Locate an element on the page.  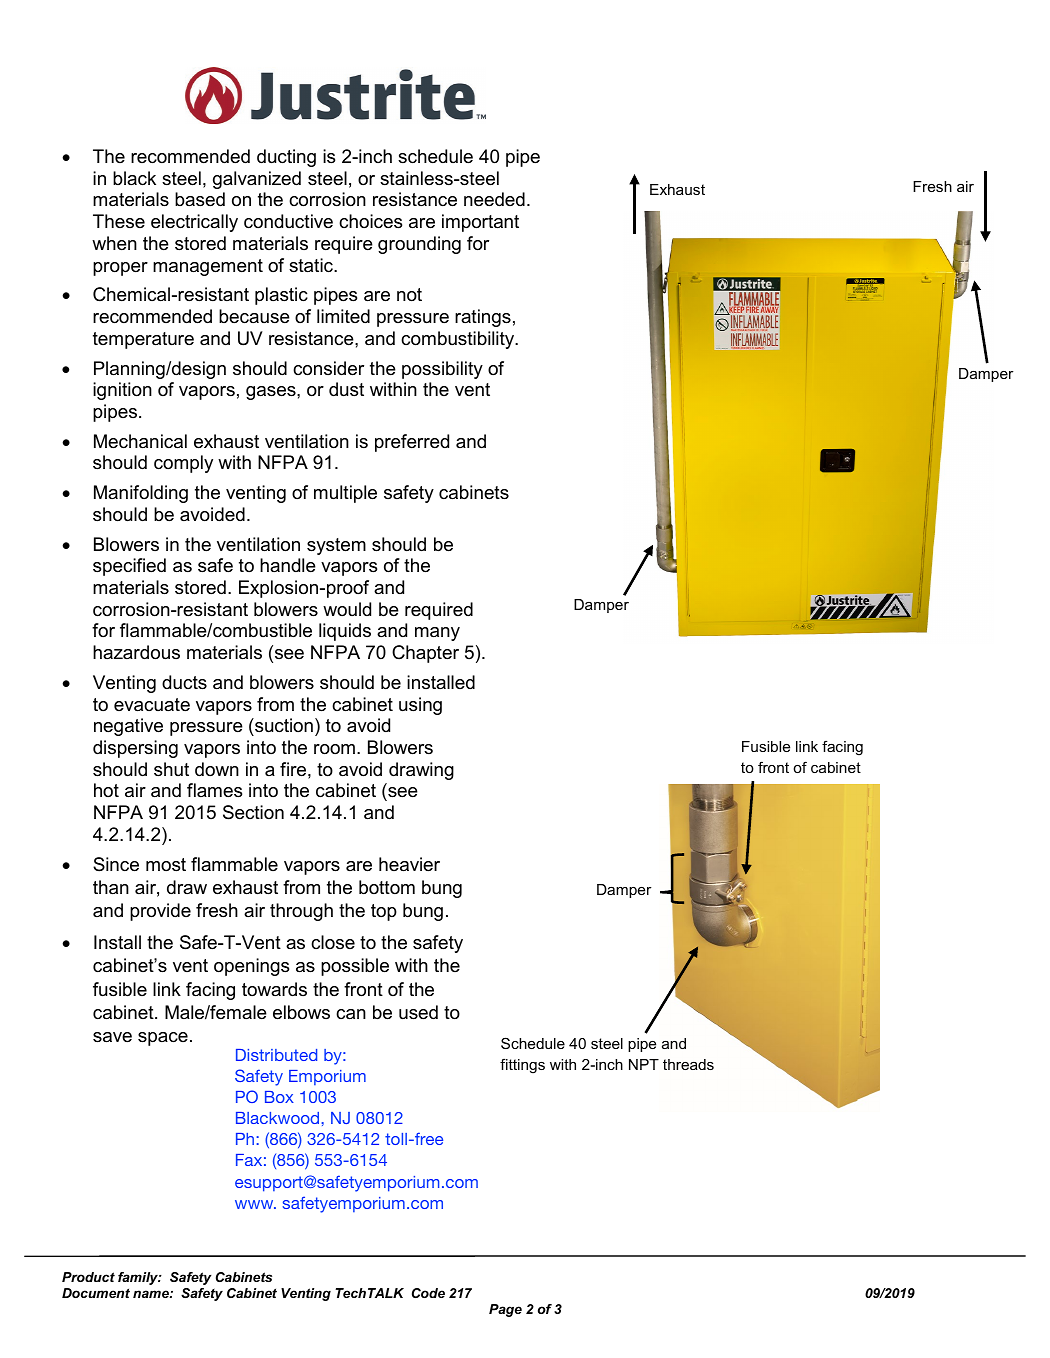
many is located at coordinates (437, 634).
